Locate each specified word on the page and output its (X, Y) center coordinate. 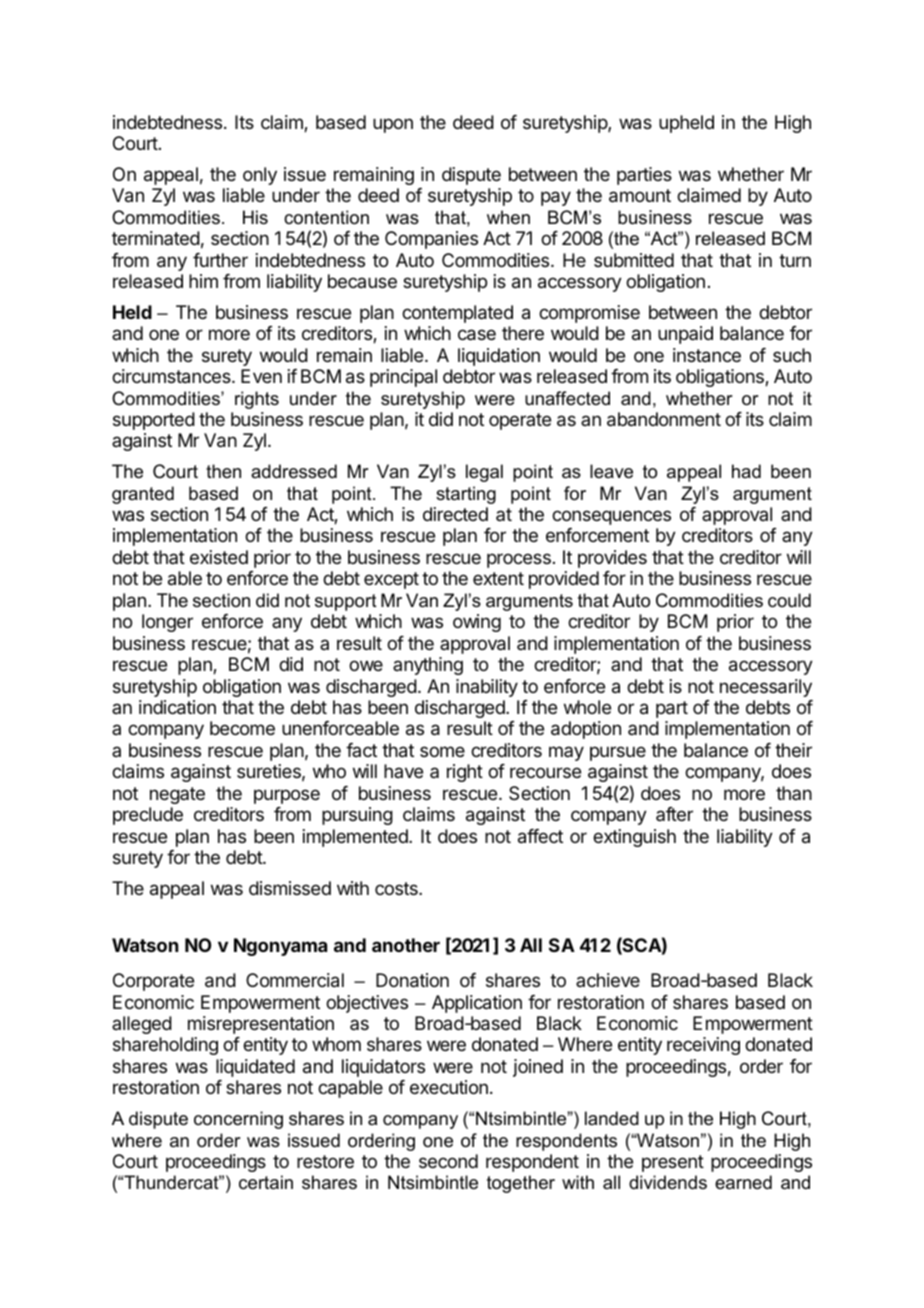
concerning (238, 1120)
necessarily (766, 688)
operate (520, 421)
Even (261, 376)
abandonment (664, 419)
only (260, 176)
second (448, 1161)
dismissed (290, 888)
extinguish (634, 838)
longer (167, 623)
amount (640, 196)
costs (397, 888)
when (508, 217)
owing (477, 623)
